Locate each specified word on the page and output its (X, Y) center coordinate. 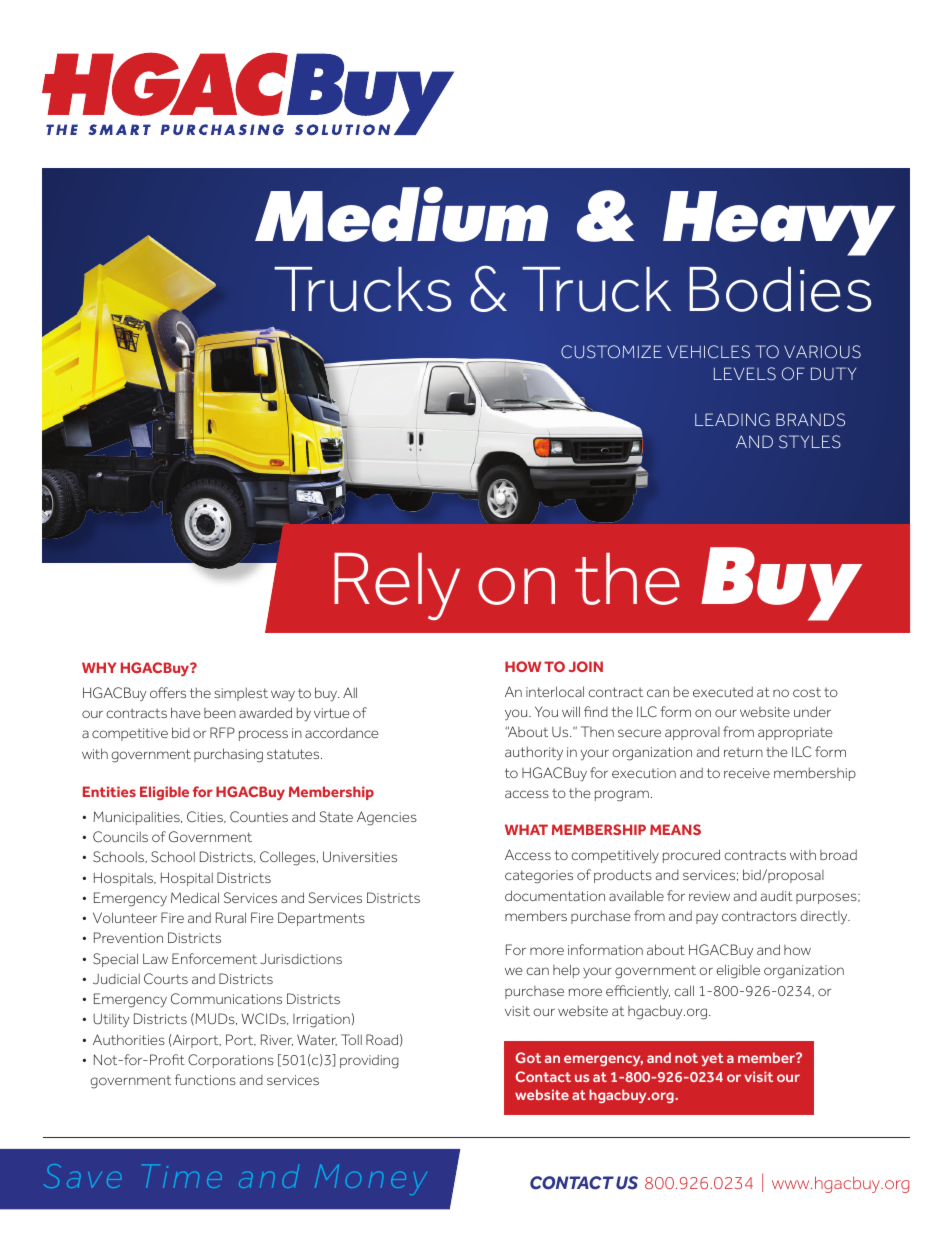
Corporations (231, 1061)
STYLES (810, 442)
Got (528, 1057)
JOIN (586, 666)
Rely (397, 586)
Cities (206, 817)
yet (712, 1059)
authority (534, 754)
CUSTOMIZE (611, 352)
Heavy (779, 223)
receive (747, 773)
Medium (401, 214)
